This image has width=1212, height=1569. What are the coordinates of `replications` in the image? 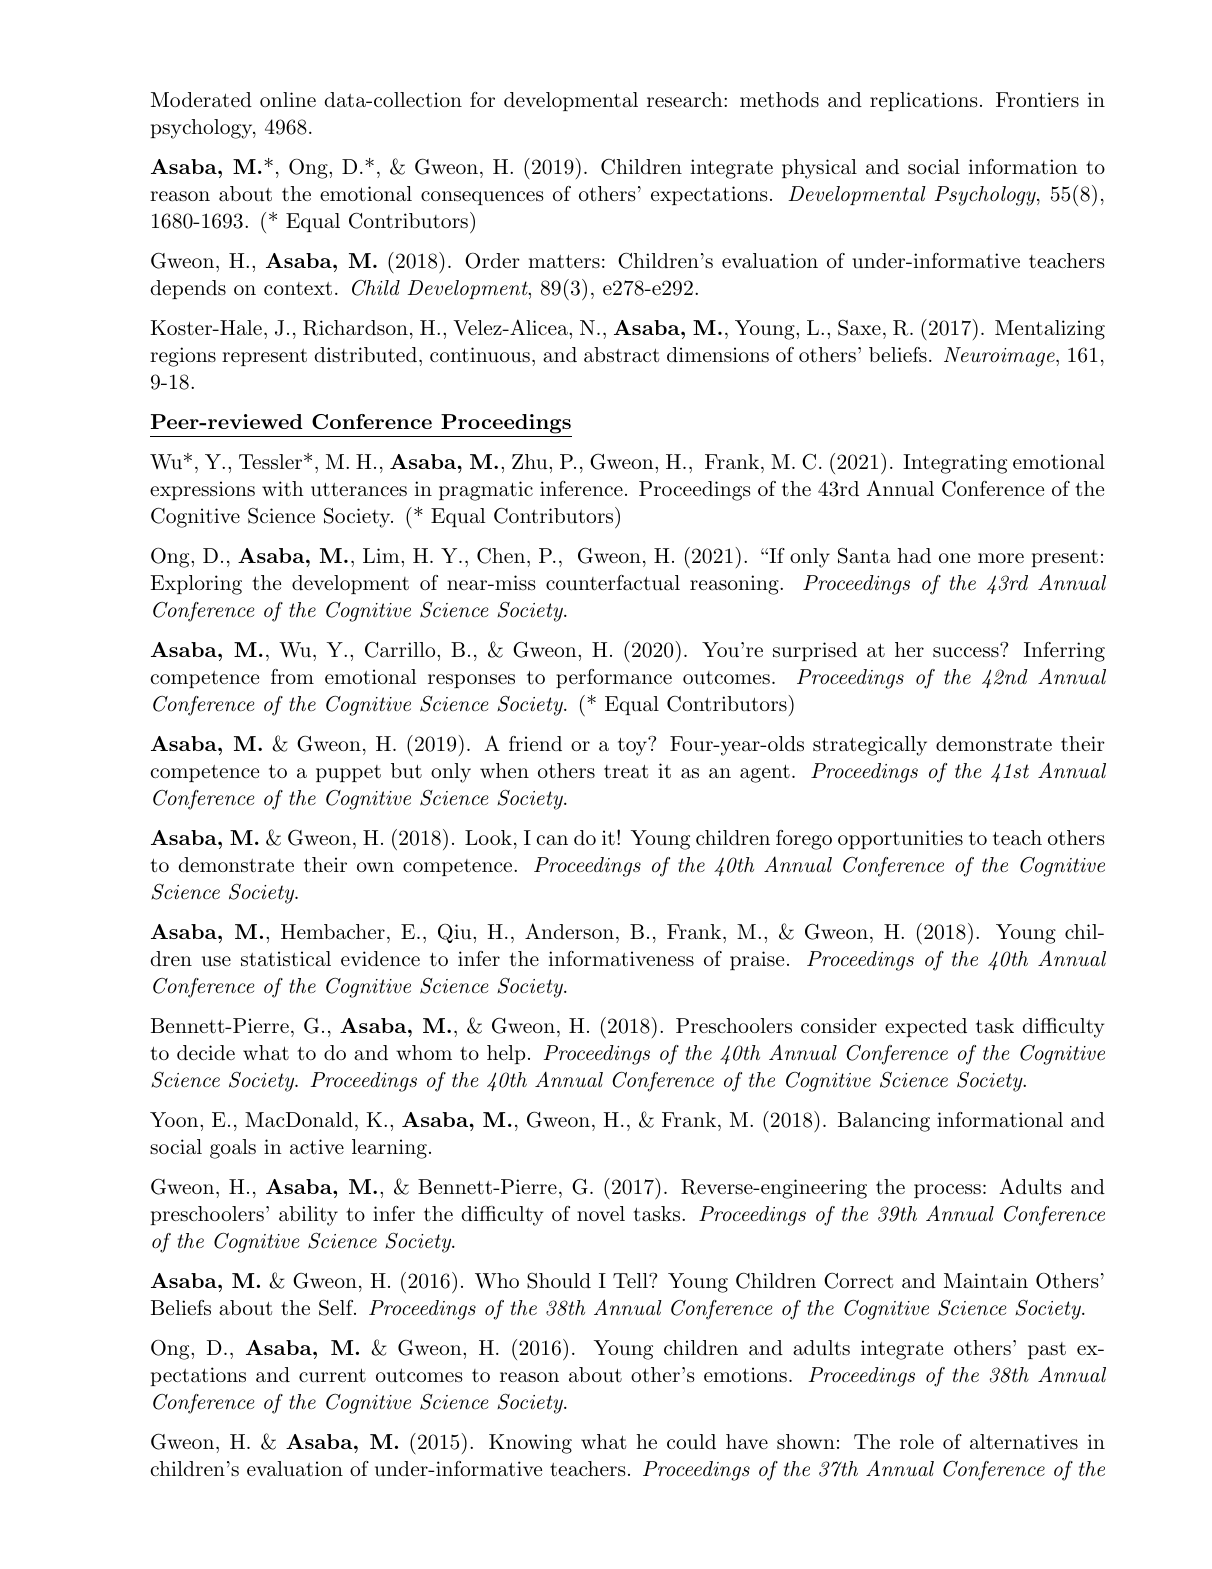 It's located at (924, 101).
